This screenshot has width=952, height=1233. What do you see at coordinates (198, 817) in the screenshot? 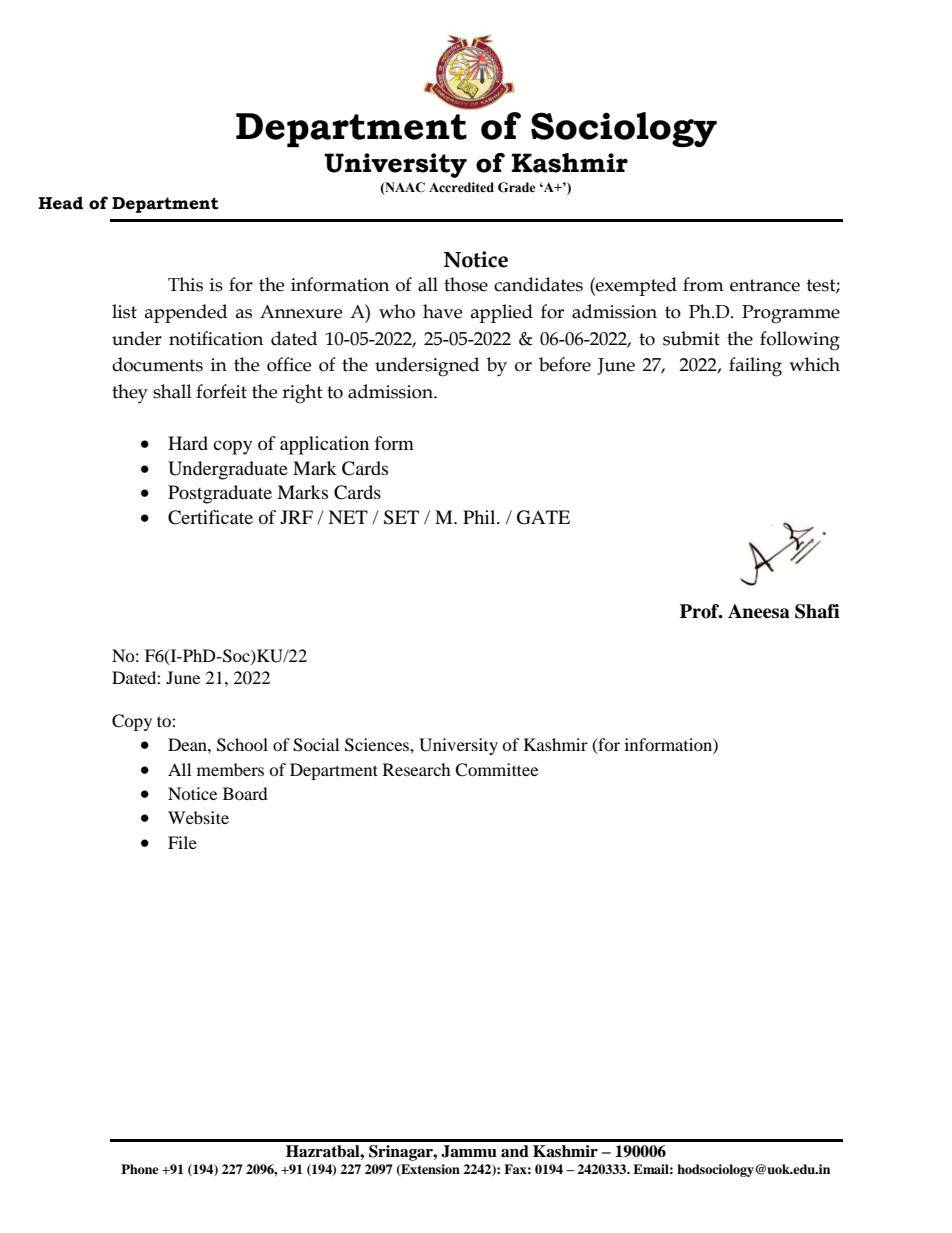
I see `Website` at bounding box center [198, 817].
